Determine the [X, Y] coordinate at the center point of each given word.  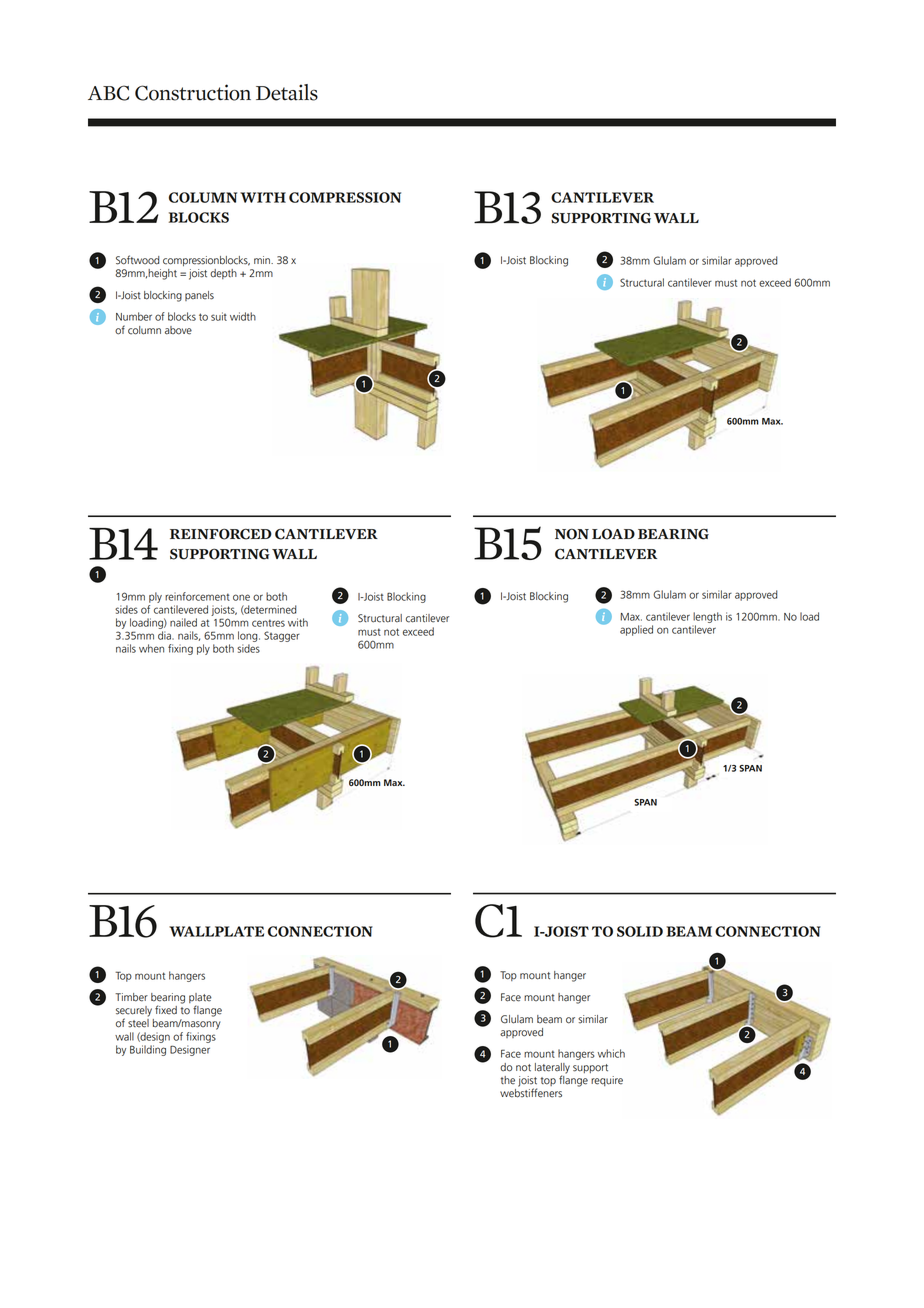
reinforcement [197, 596]
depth [223, 274]
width [243, 316]
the [507, 1080]
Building [148, 1050]
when [151, 648]
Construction [193, 92]
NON [572, 534]
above [178, 330]
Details [287, 92]
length [707, 617]
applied [636, 630]
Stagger [282, 636]
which [611, 1053]
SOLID [640, 931]
